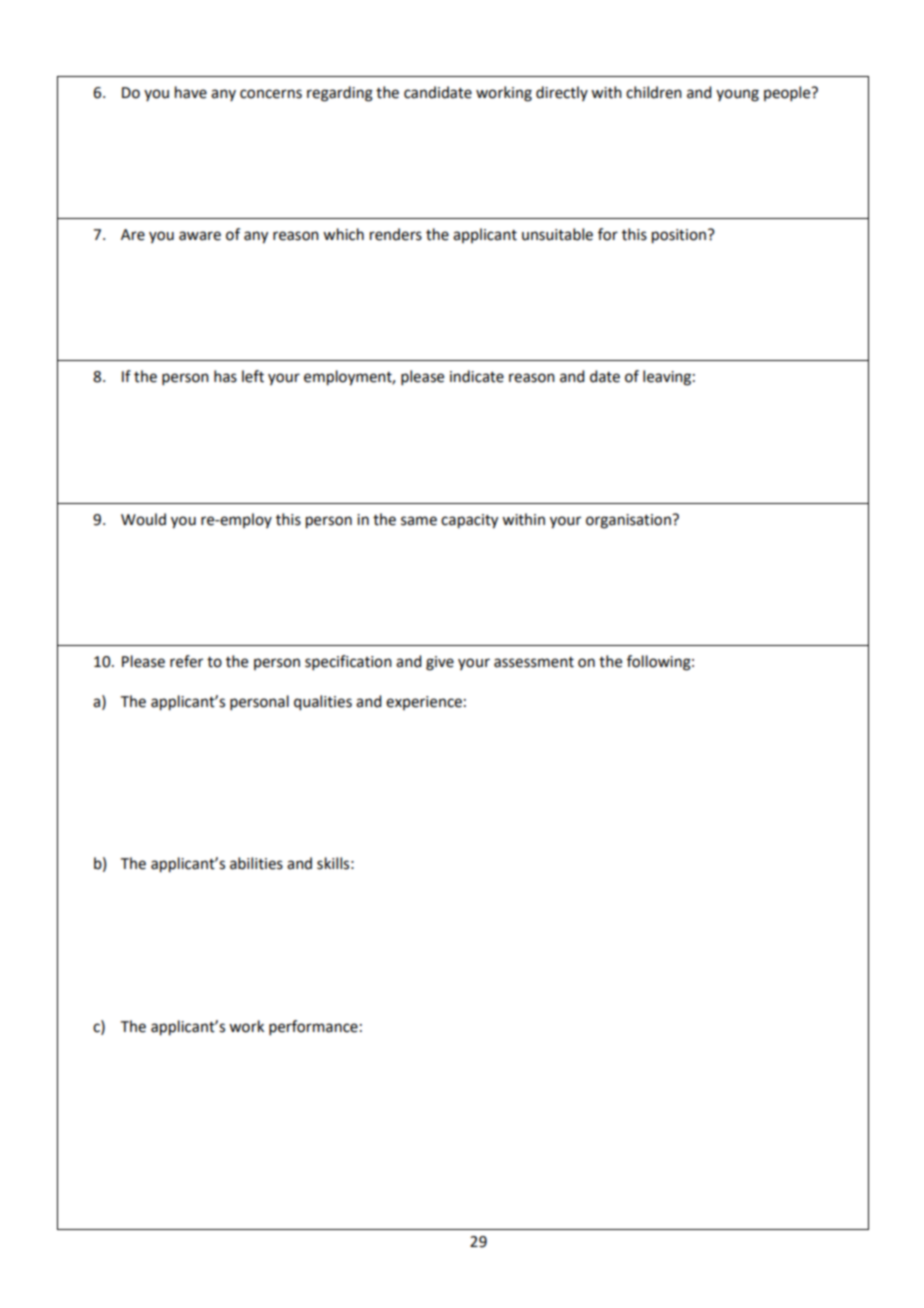 The height and width of the image is (1308, 924). What do you see at coordinates (143, 519) in the image?
I see `Would` at bounding box center [143, 519].
